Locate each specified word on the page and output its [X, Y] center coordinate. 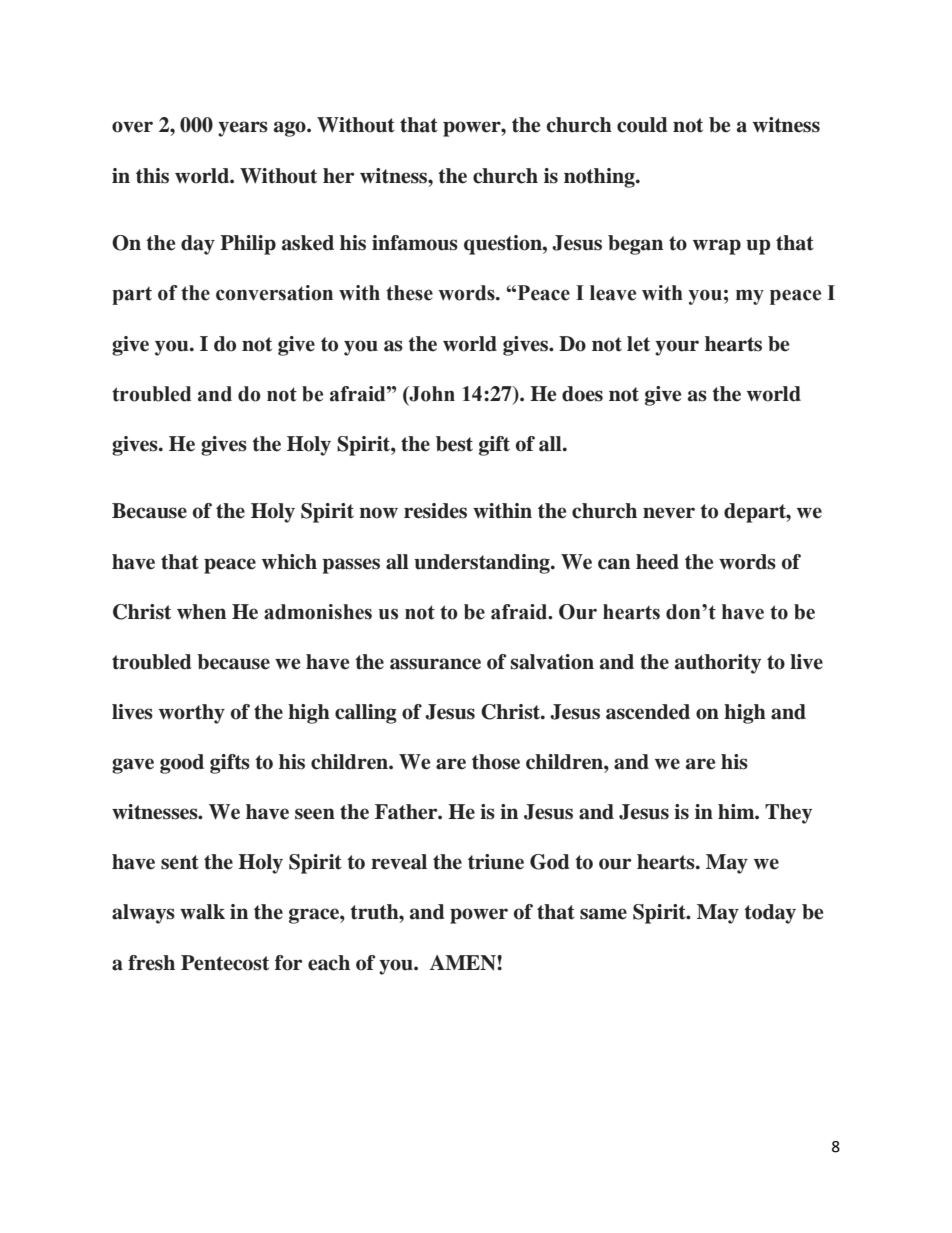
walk [202, 912]
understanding [483, 564]
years [243, 129]
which [289, 562]
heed [657, 562]
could [642, 125]
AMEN [464, 963]
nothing [600, 178]
